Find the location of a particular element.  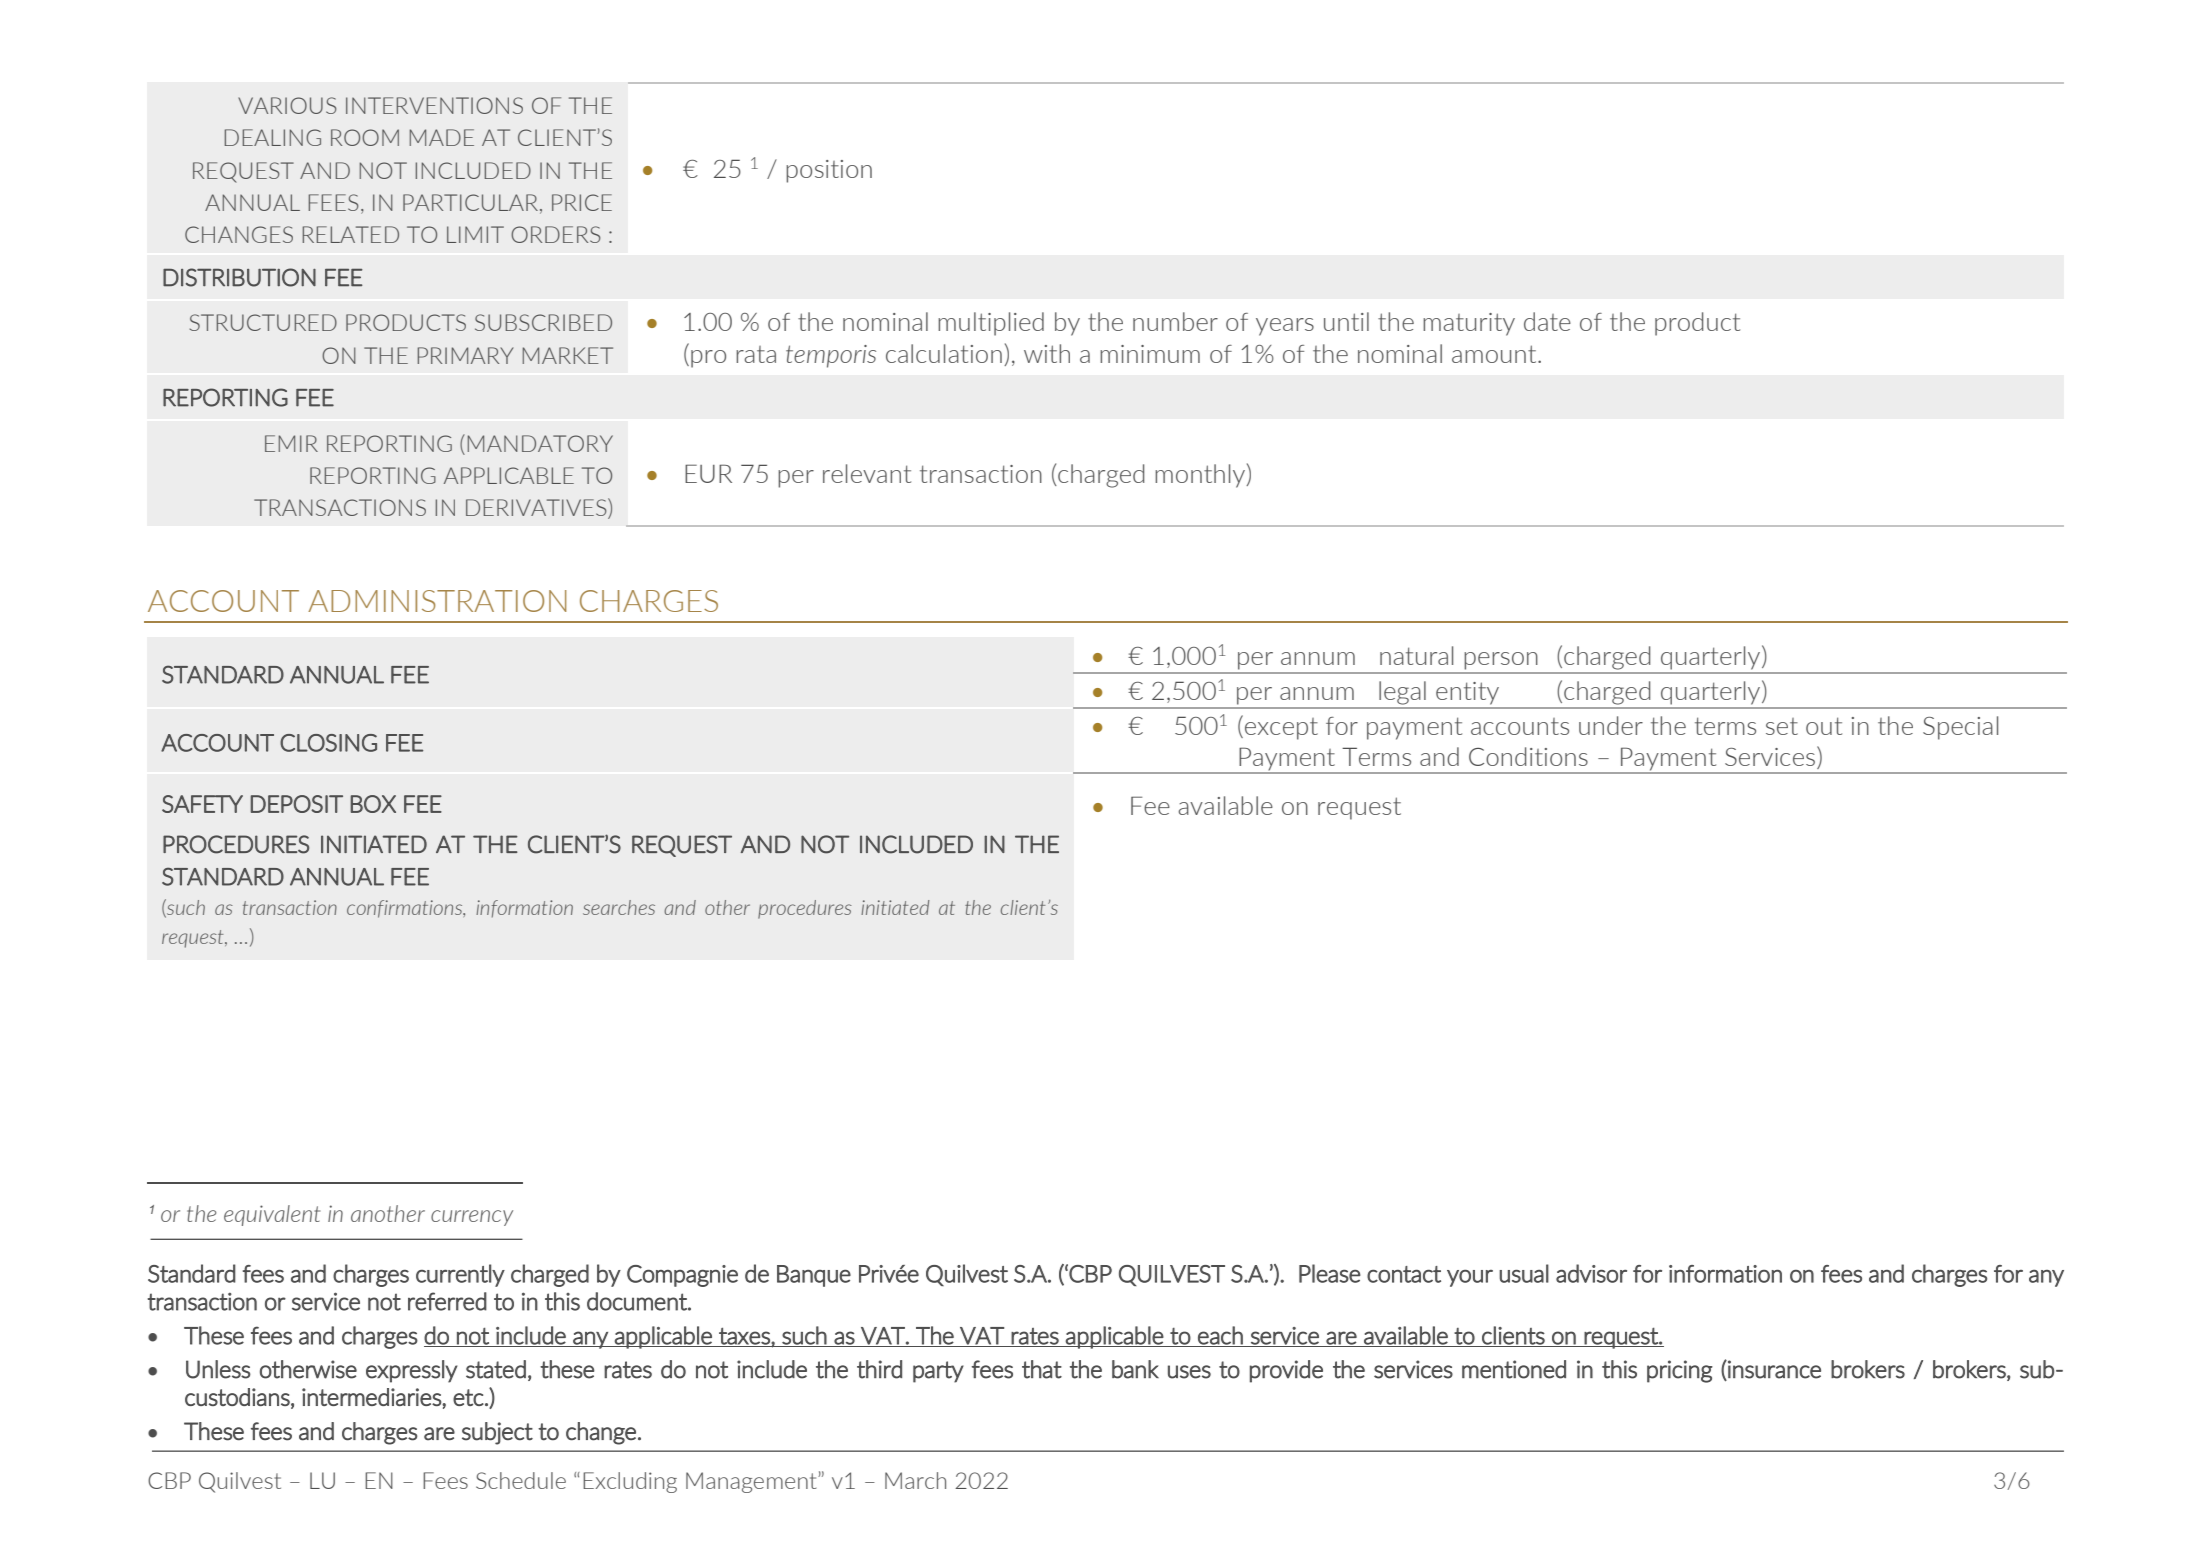

monthly is located at coordinates (1201, 476).
